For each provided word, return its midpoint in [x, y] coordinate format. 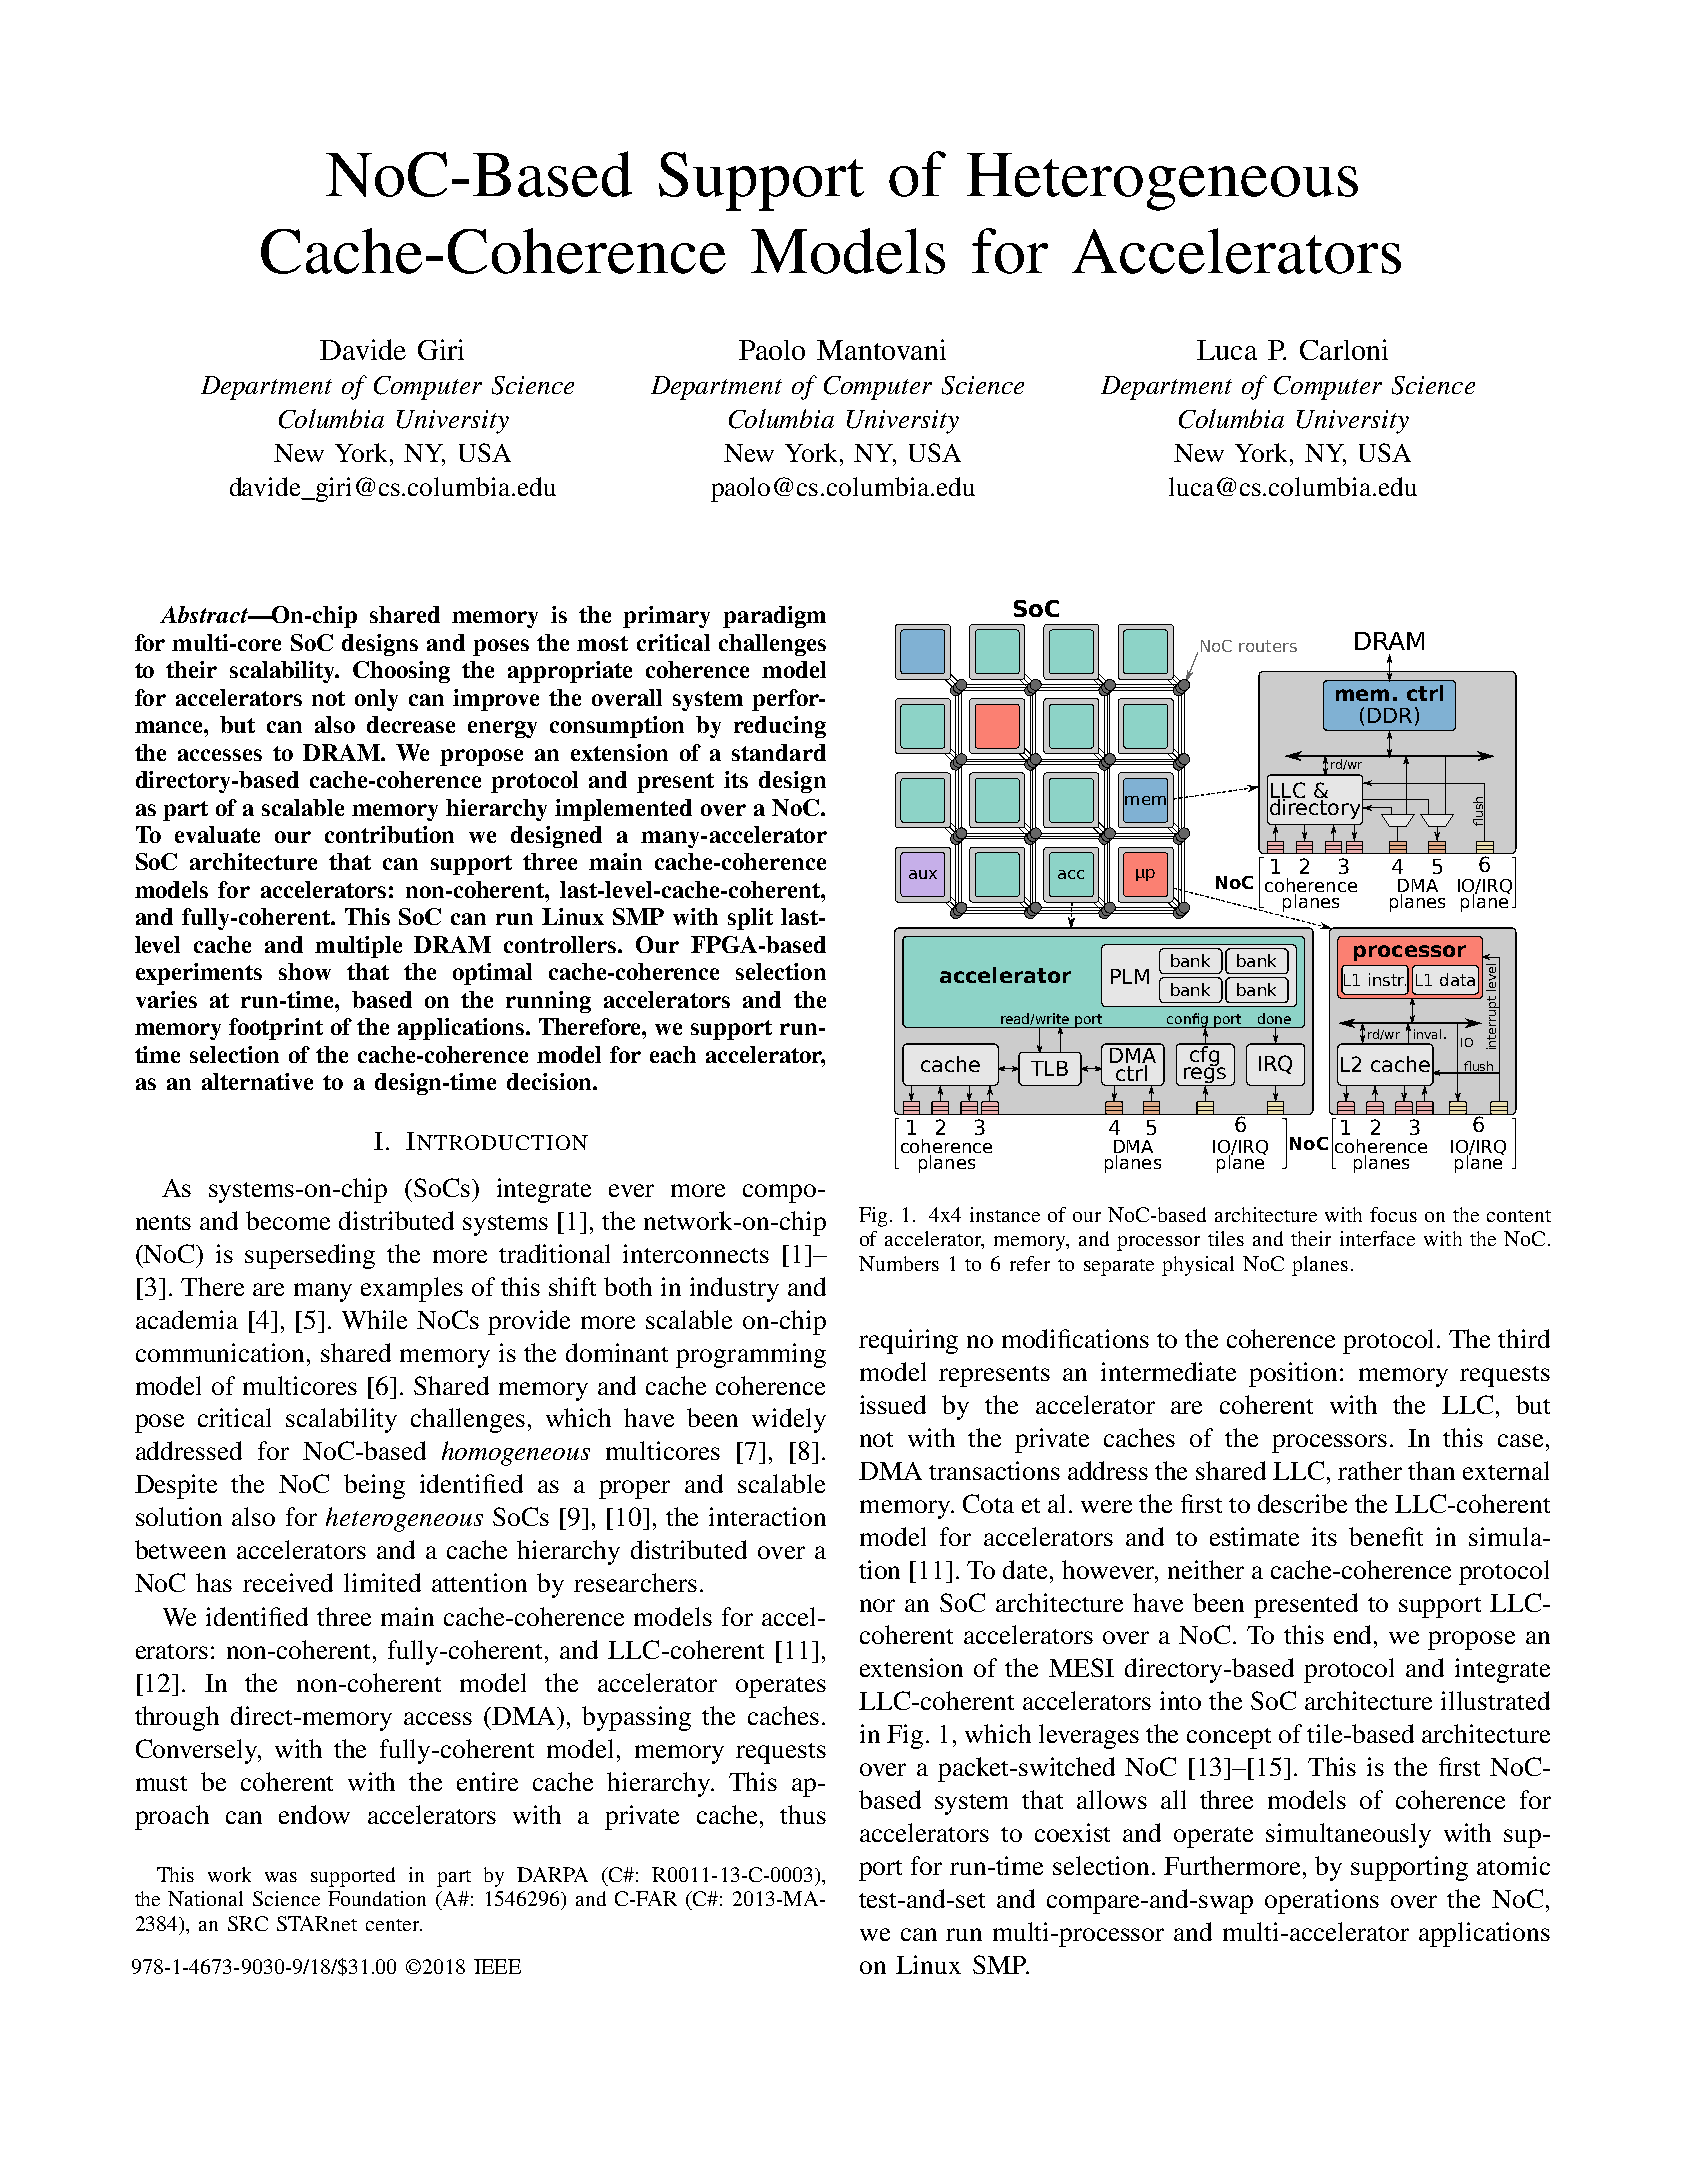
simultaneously [1348, 1835]
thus [803, 1814]
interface [1377, 1238]
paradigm [774, 617]
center [394, 1925]
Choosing [401, 672]
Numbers [899, 1263]
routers [1268, 646]
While [374, 1319]
